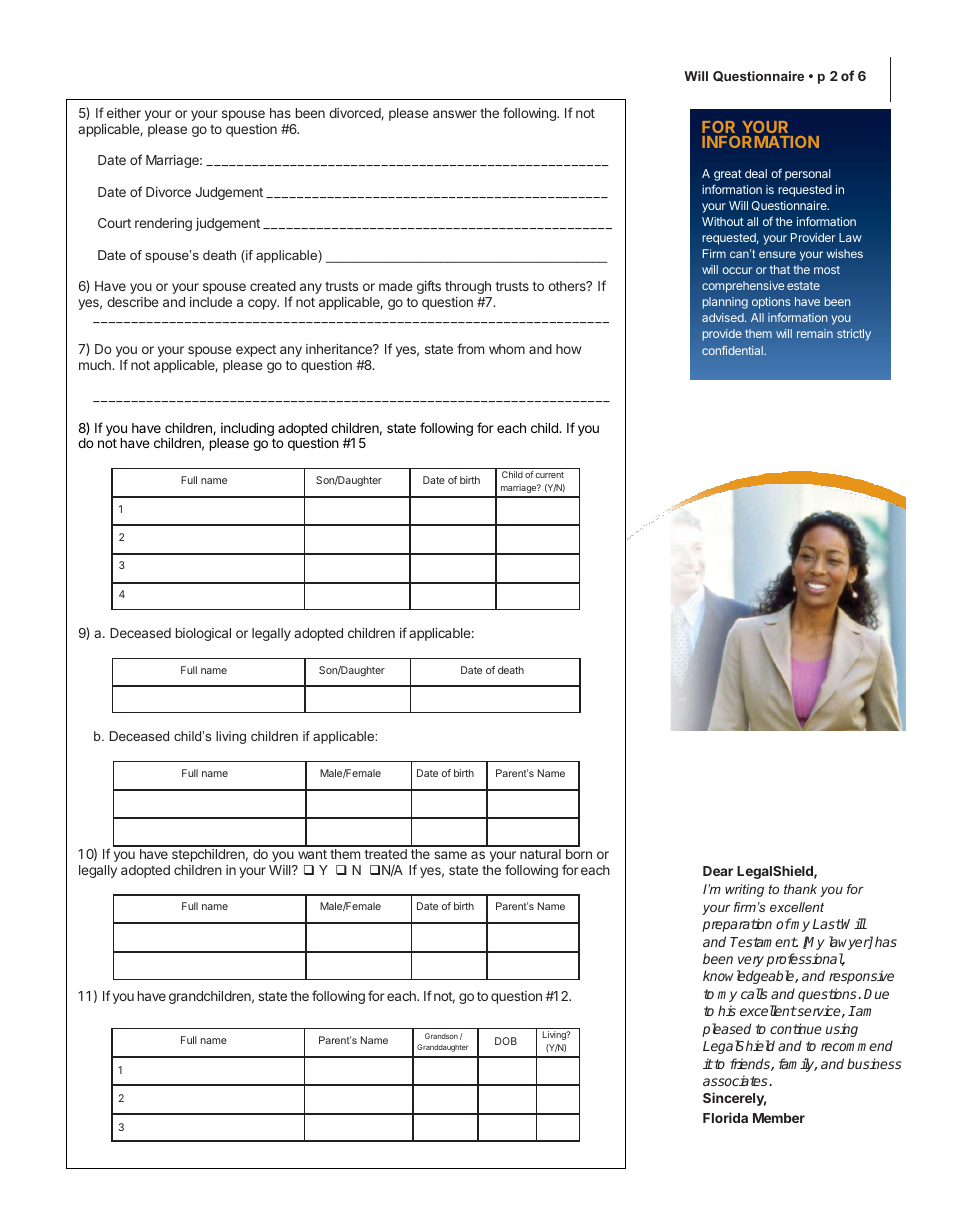 The height and width of the document is (1232, 958). I want to click on Grandson, so click(441, 1036).
